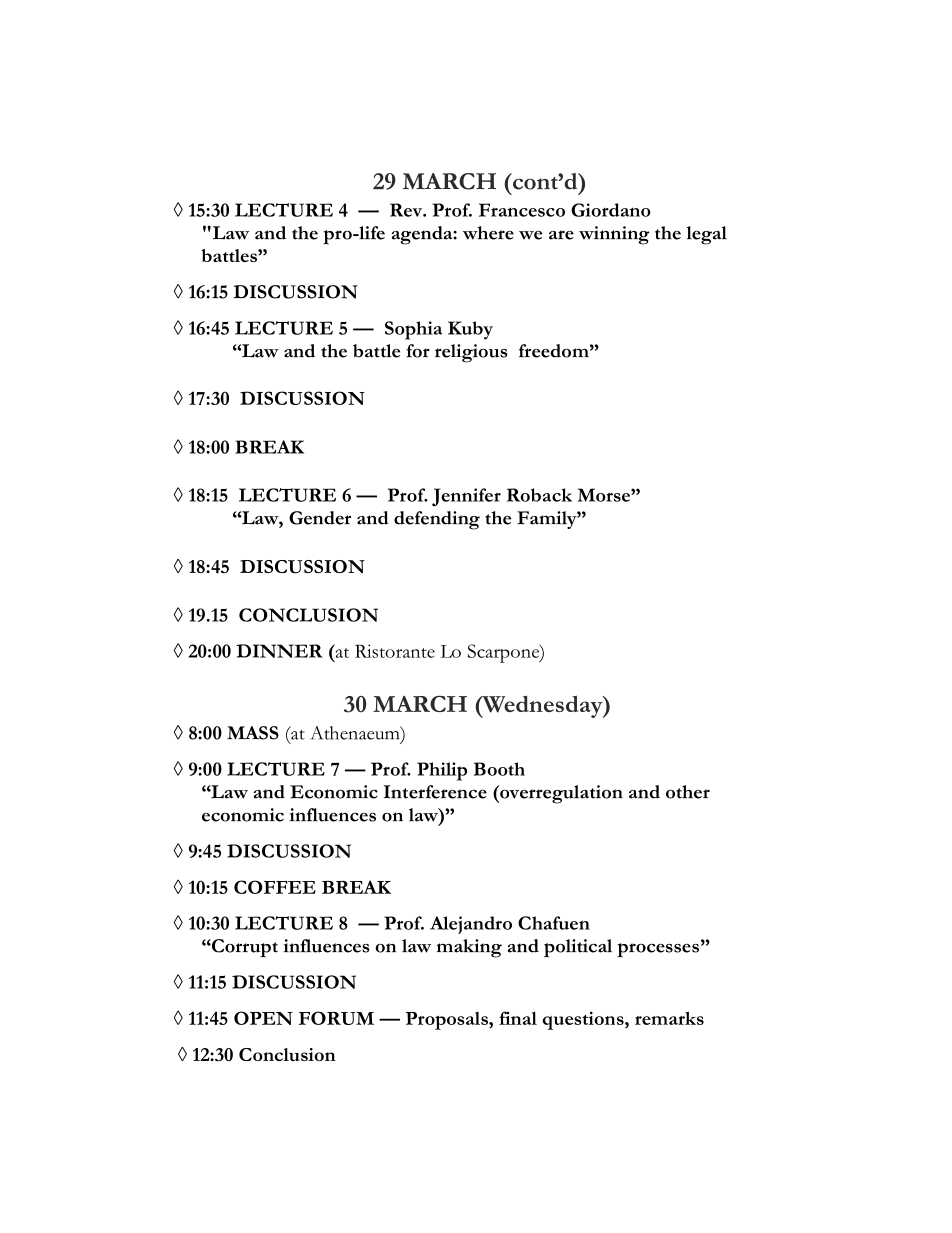 The width and height of the screenshot is (952, 1233). Describe the element at coordinates (413, 330) in the screenshot. I see `Sophia` at that location.
